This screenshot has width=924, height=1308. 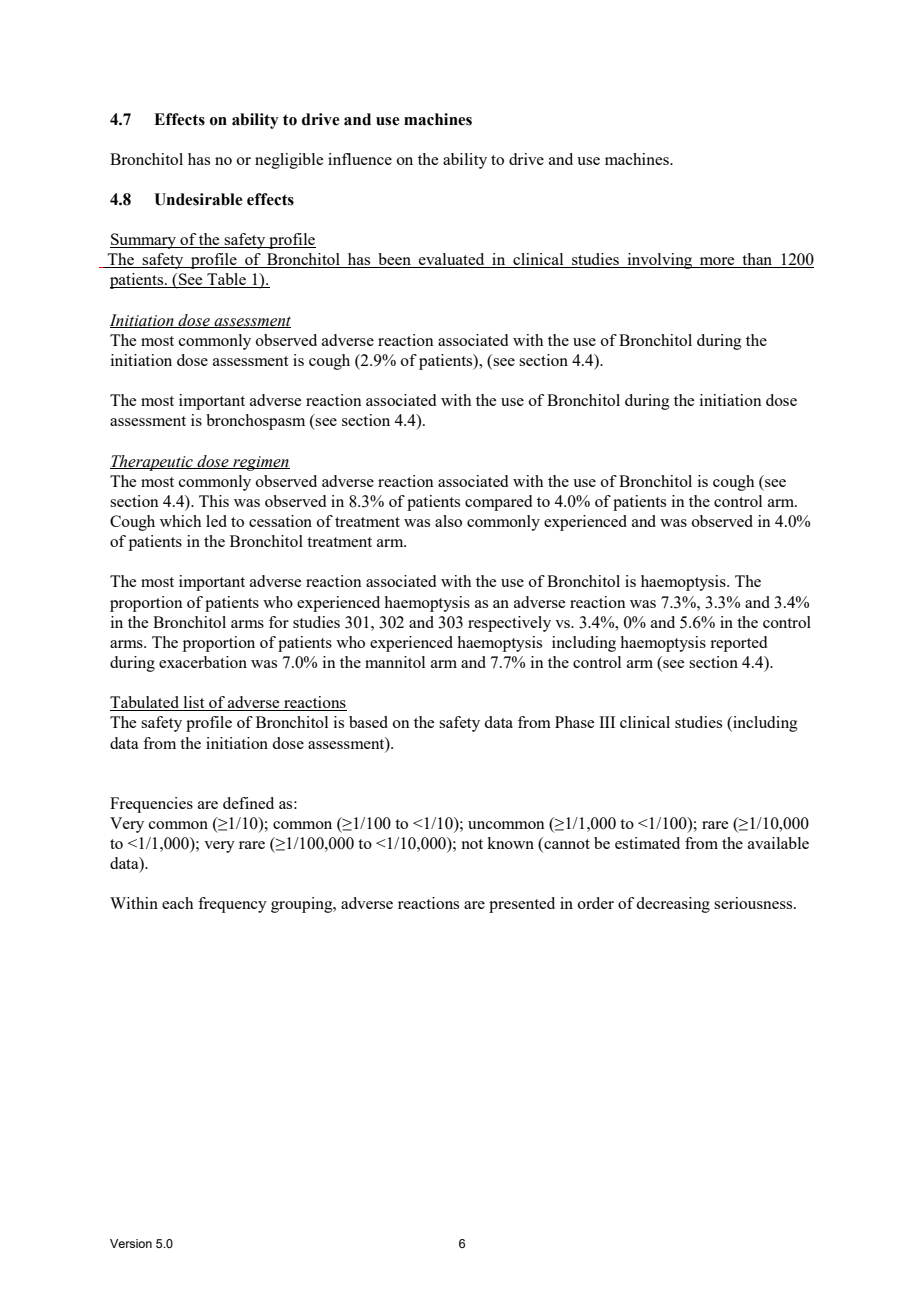 I want to click on reported, so click(x=738, y=644).
